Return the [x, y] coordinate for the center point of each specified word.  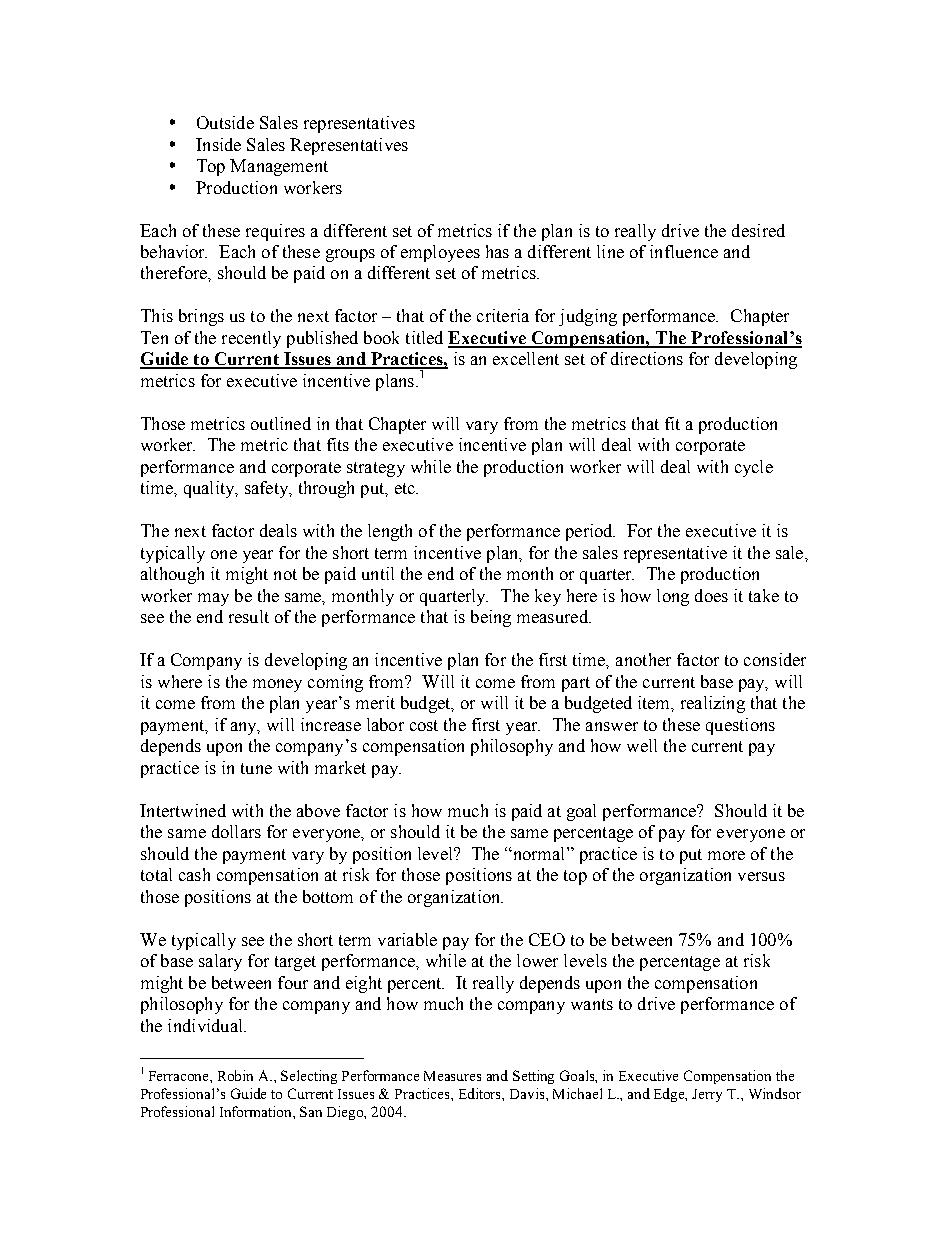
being [491, 618]
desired [758, 230]
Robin [235, 1075]
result [249, 616]
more [726, 855]
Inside [218, 144]
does [711, 595]
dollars [236, 831]
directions [647, 358]
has [497, 251]
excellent [526, 358]
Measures [452, 1076]
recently [251, 339]
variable [407, 939]
